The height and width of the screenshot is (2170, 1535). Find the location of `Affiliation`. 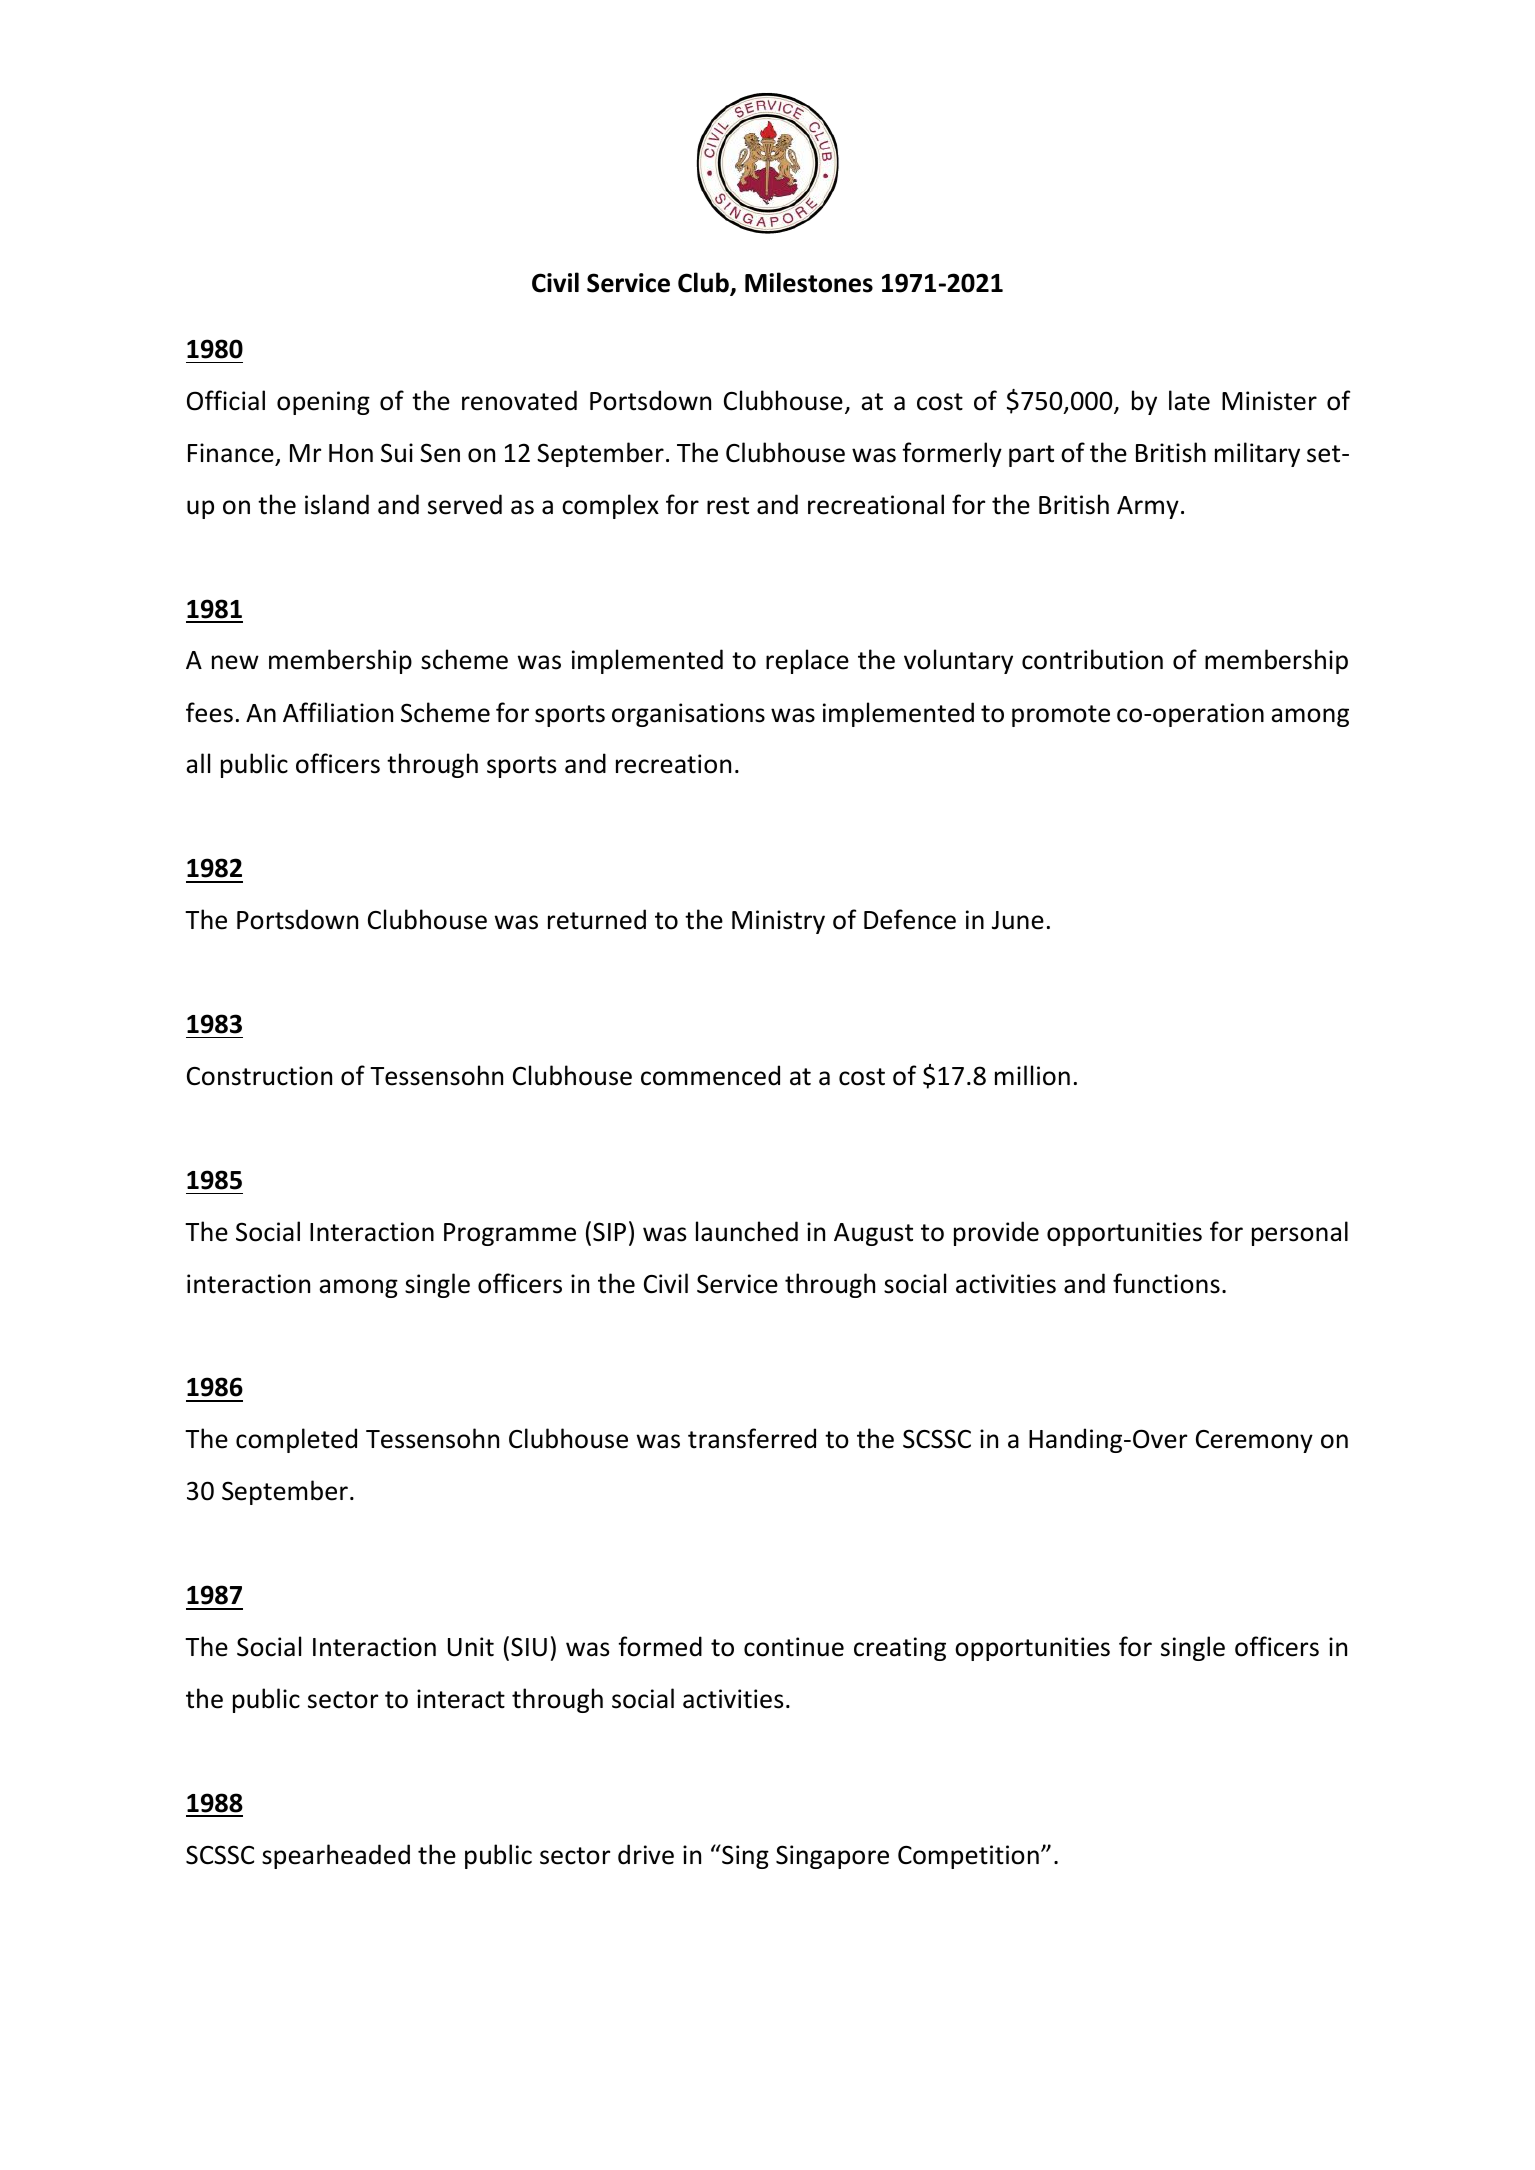

Affiliation is located at coordinates (338, 712).
